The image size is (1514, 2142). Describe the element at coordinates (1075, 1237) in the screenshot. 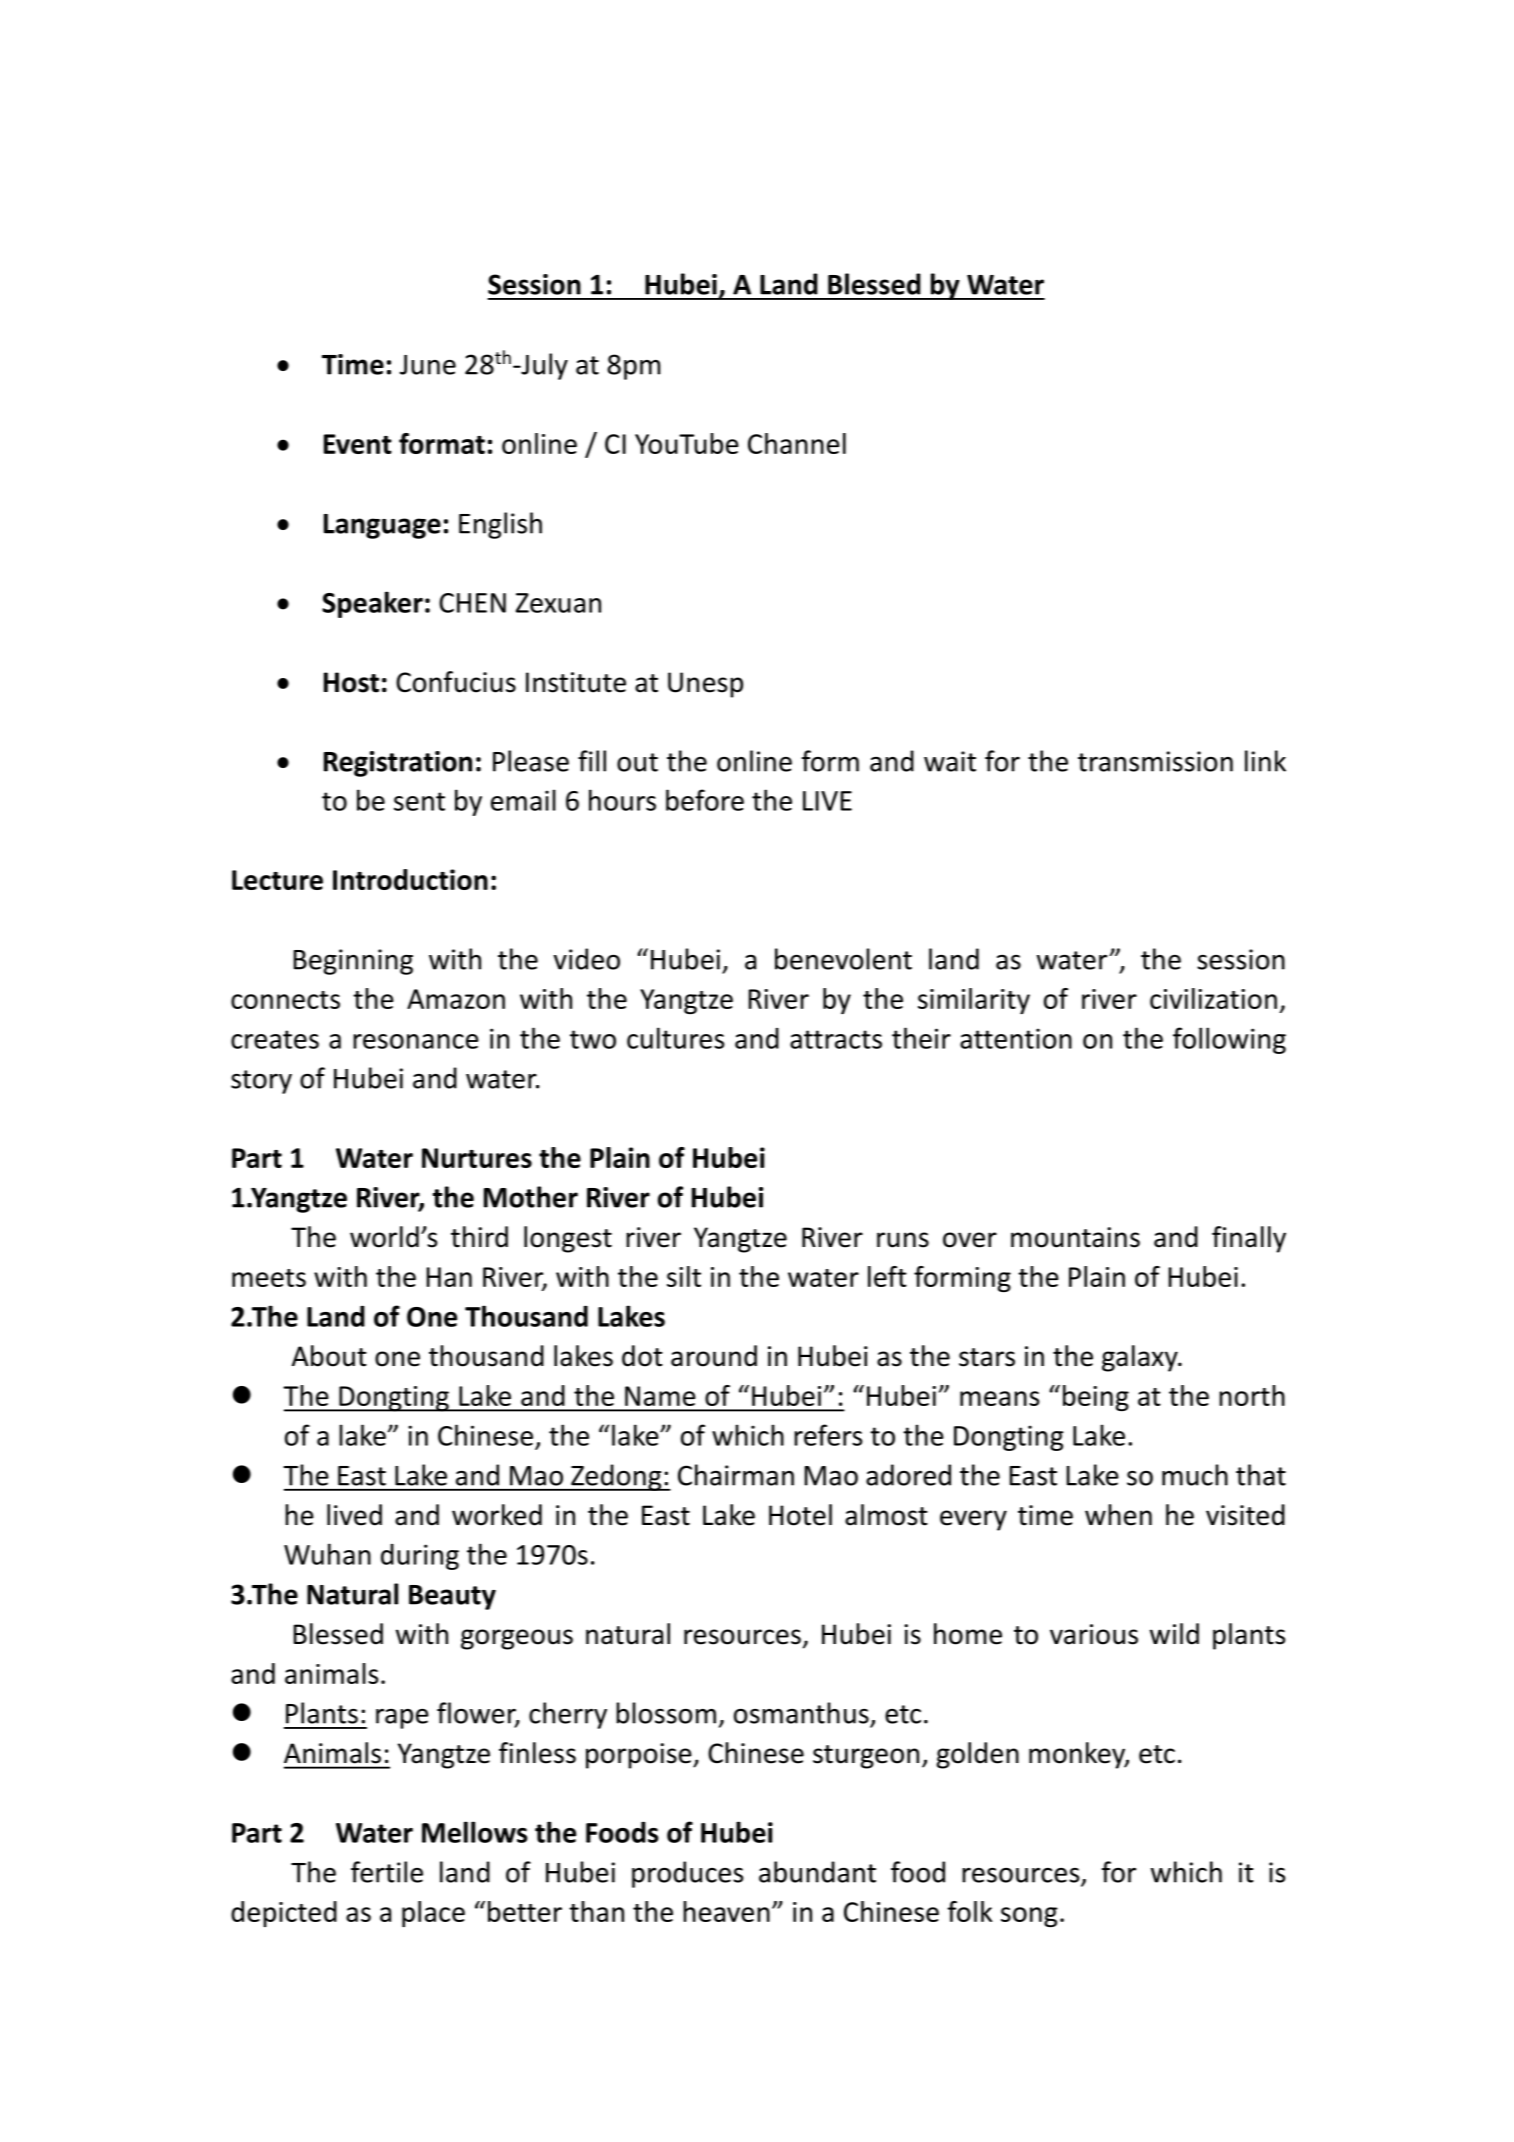

I see `mountains` at that location.
